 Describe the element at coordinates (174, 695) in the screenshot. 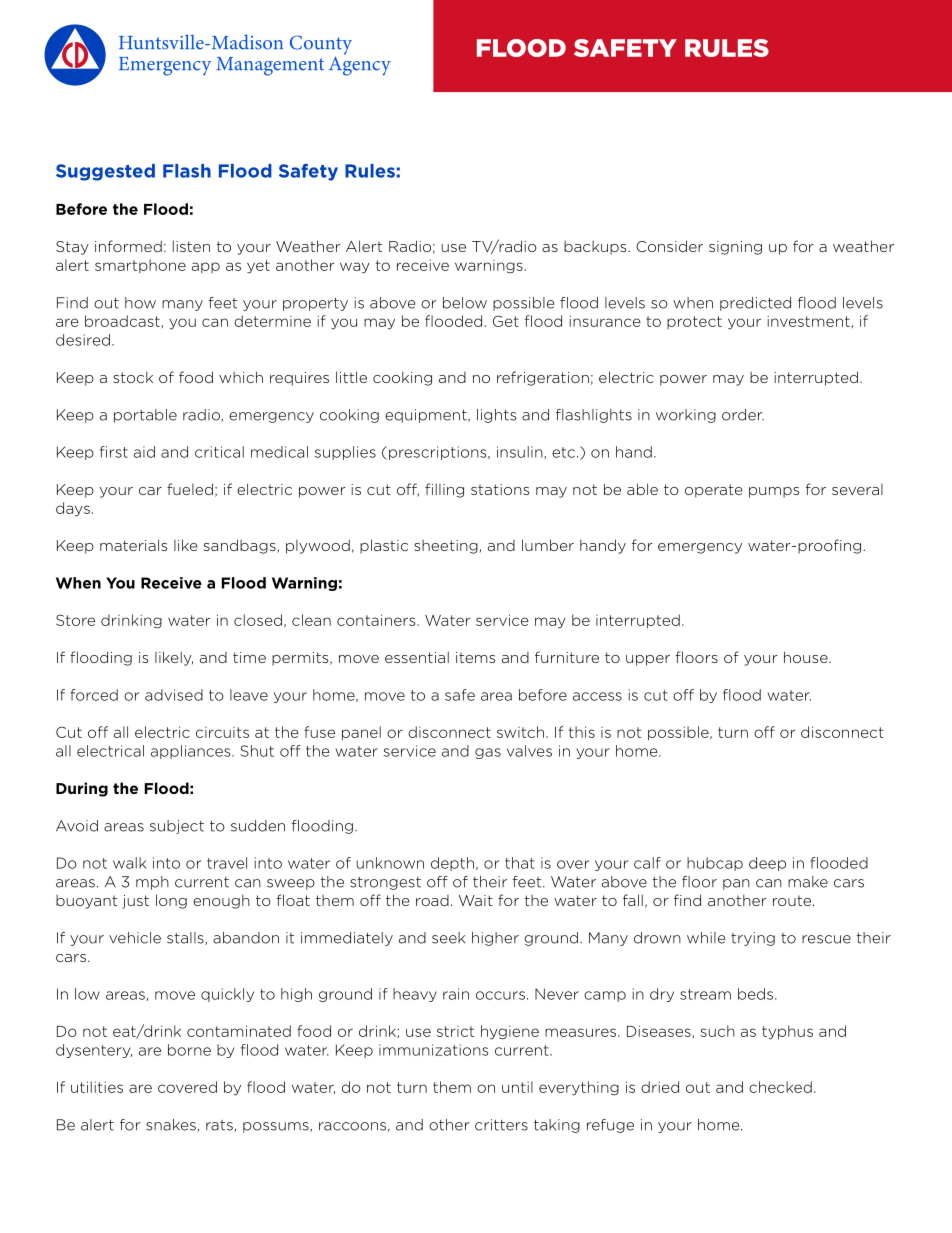

I see `advised` at that location.
